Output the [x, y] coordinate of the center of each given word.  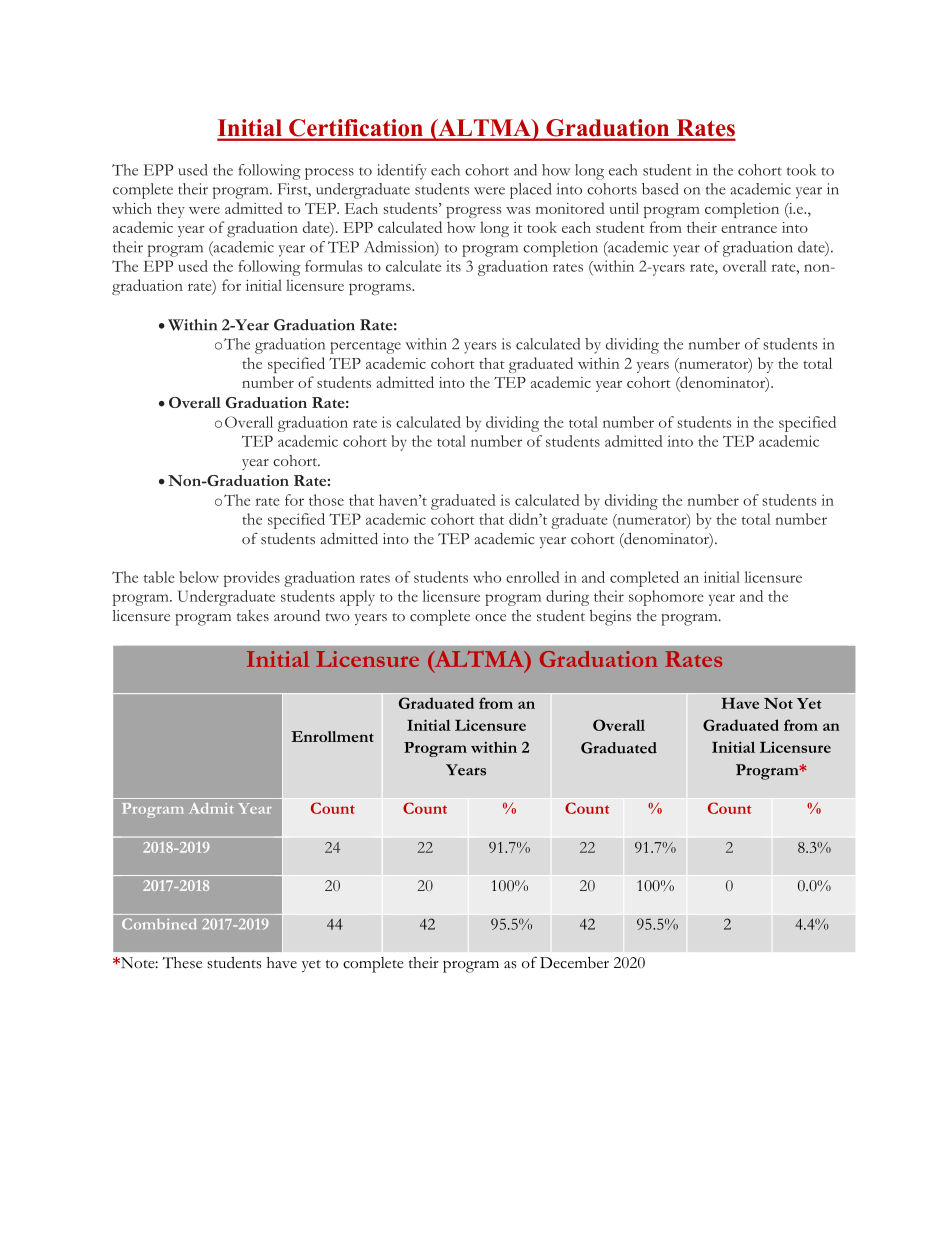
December [574, 962]
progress [473, 212]
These [182, 963]
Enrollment [332, 736]
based [660, 189]
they [171, 210]
